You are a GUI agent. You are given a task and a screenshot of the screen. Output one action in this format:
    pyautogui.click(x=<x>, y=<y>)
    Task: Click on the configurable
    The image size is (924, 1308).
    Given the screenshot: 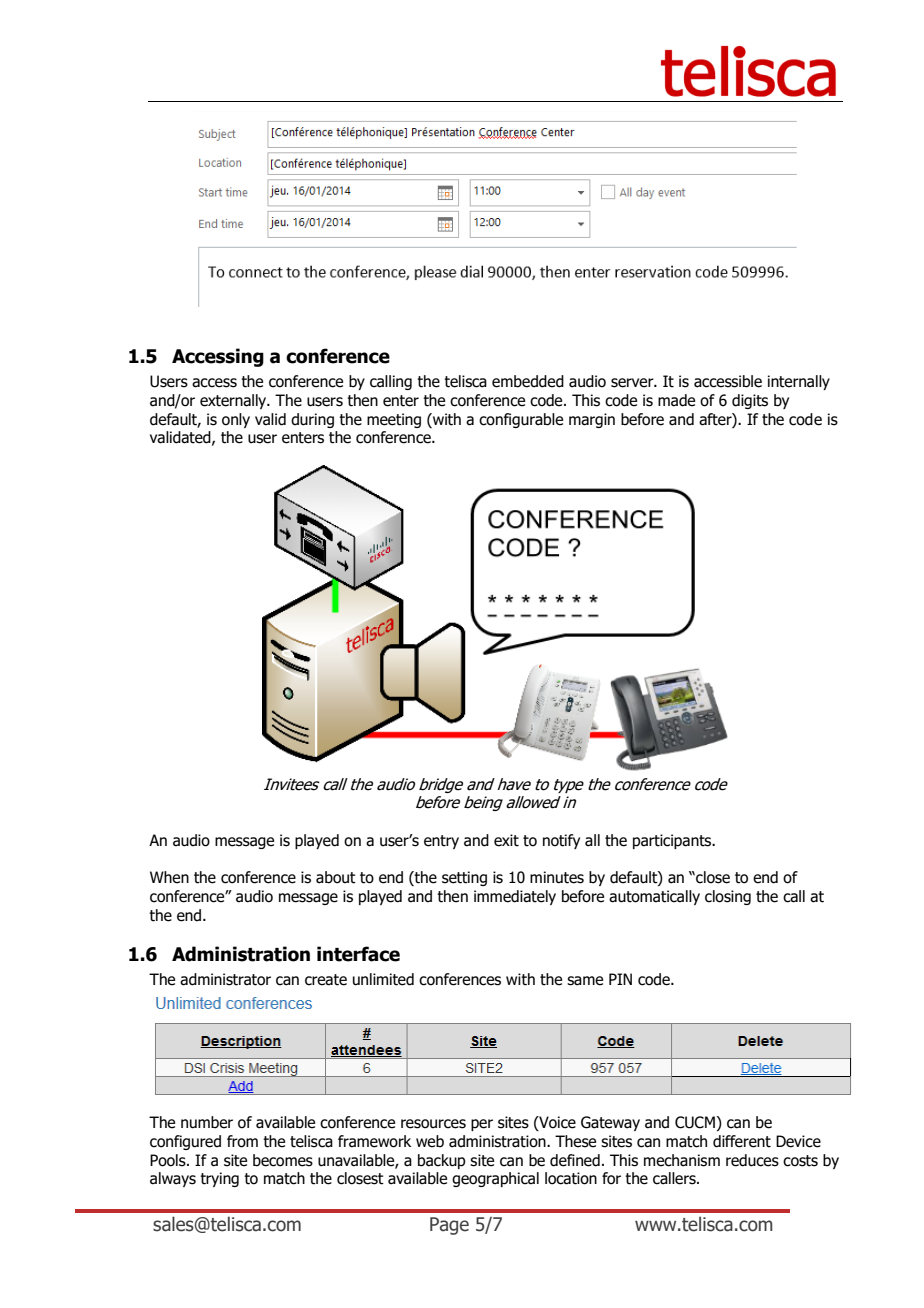 What is the action you would take?
    pyautogui.click(x=521, y=420)
